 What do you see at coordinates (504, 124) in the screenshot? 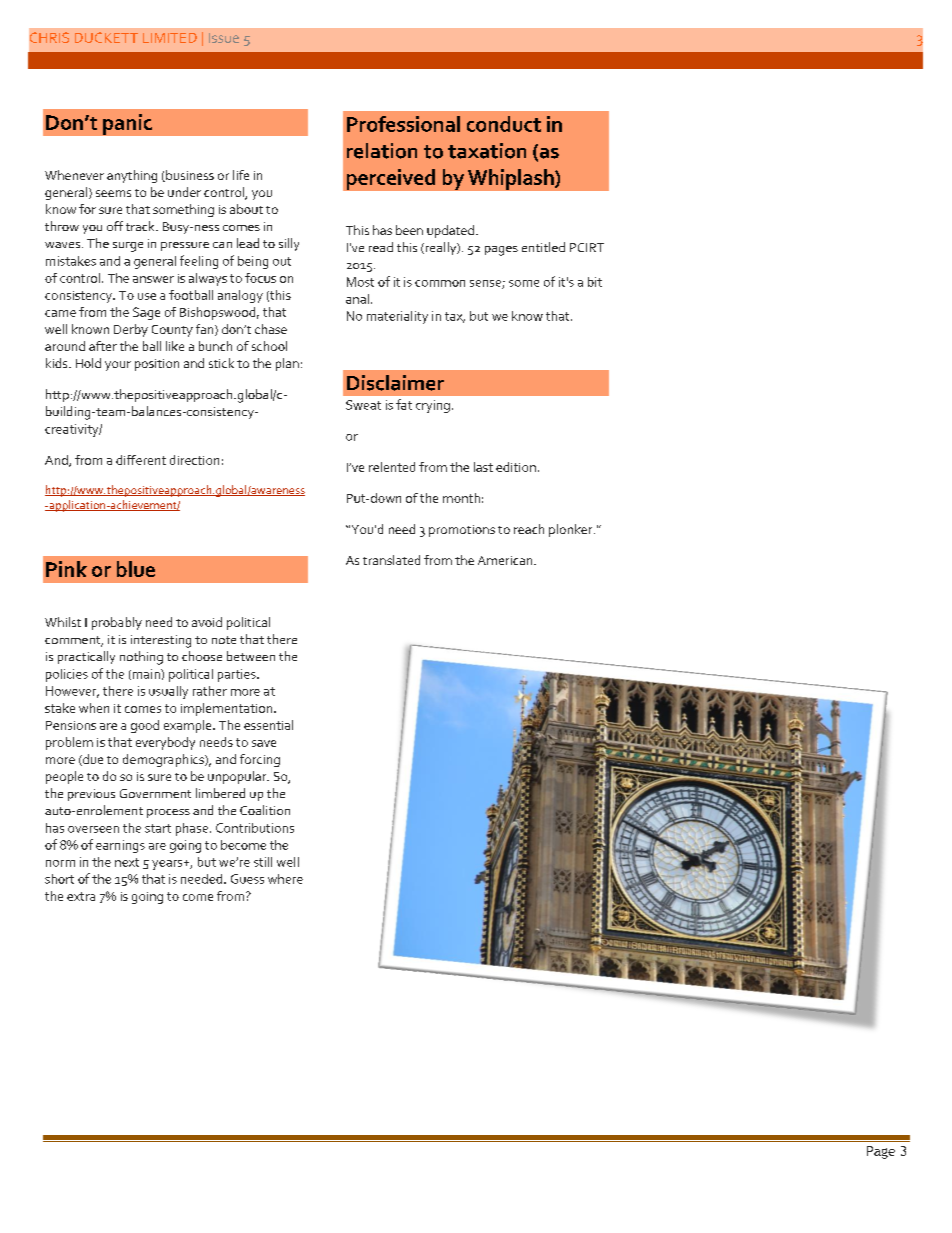
I see `conduct` at bounding box center [504, 124].
